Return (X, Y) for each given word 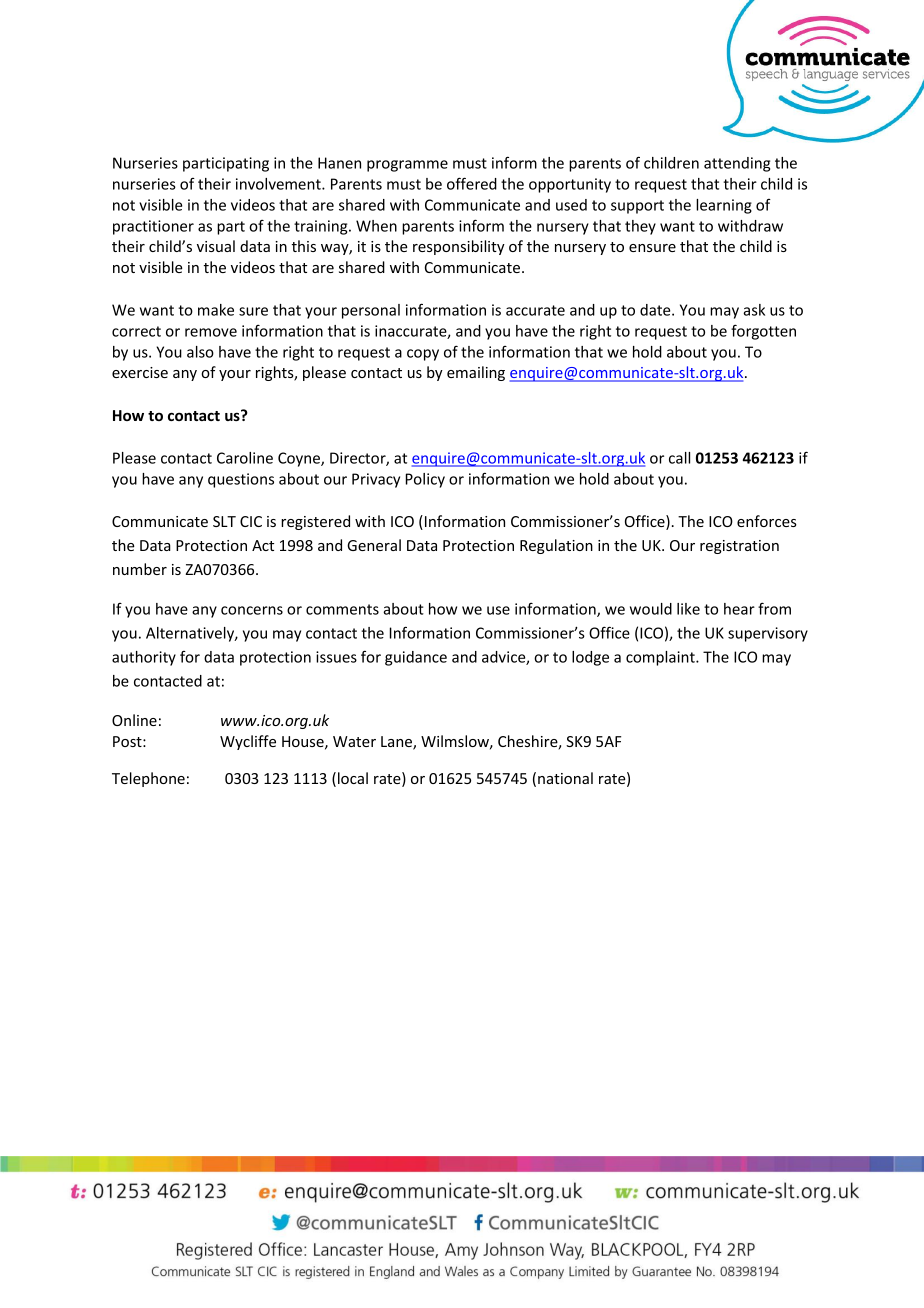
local (353, 778)
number (140, 569)
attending (737, 164)
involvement (279, 184)
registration (739, 547)
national (565, 778)
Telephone (148, 779)
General (374, 545)
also (200, 352)
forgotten (763, 332)
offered (472, 183)
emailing (476, 373)
